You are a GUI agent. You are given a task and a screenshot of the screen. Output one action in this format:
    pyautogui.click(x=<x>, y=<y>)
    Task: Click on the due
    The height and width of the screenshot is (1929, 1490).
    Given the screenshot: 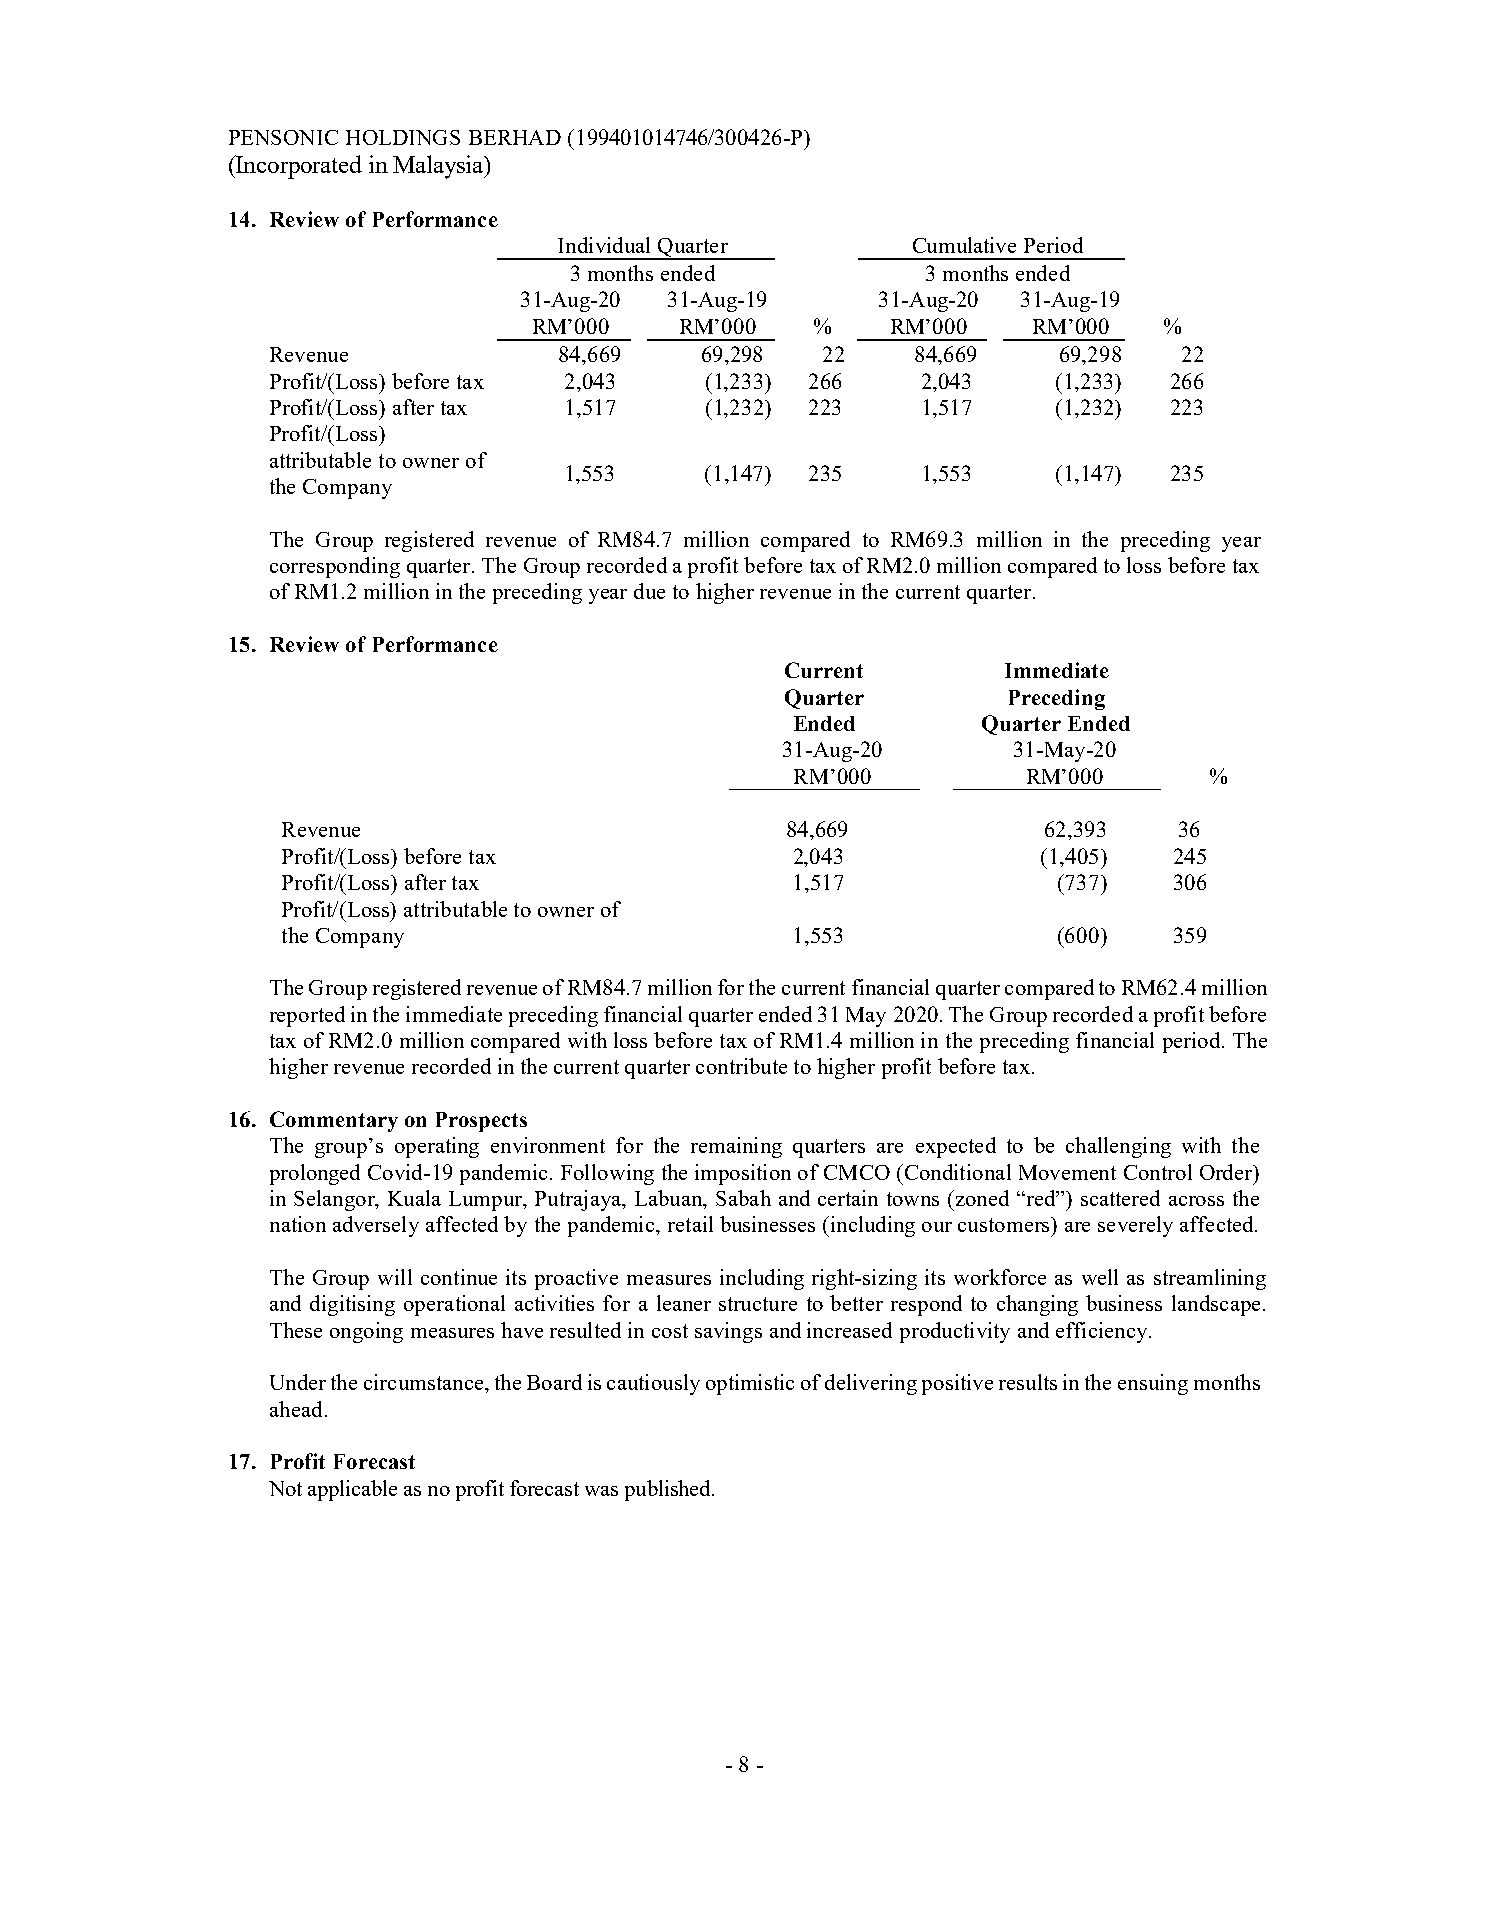 What is the action you would take?
    pyautogui.click(x=649, y=591)
